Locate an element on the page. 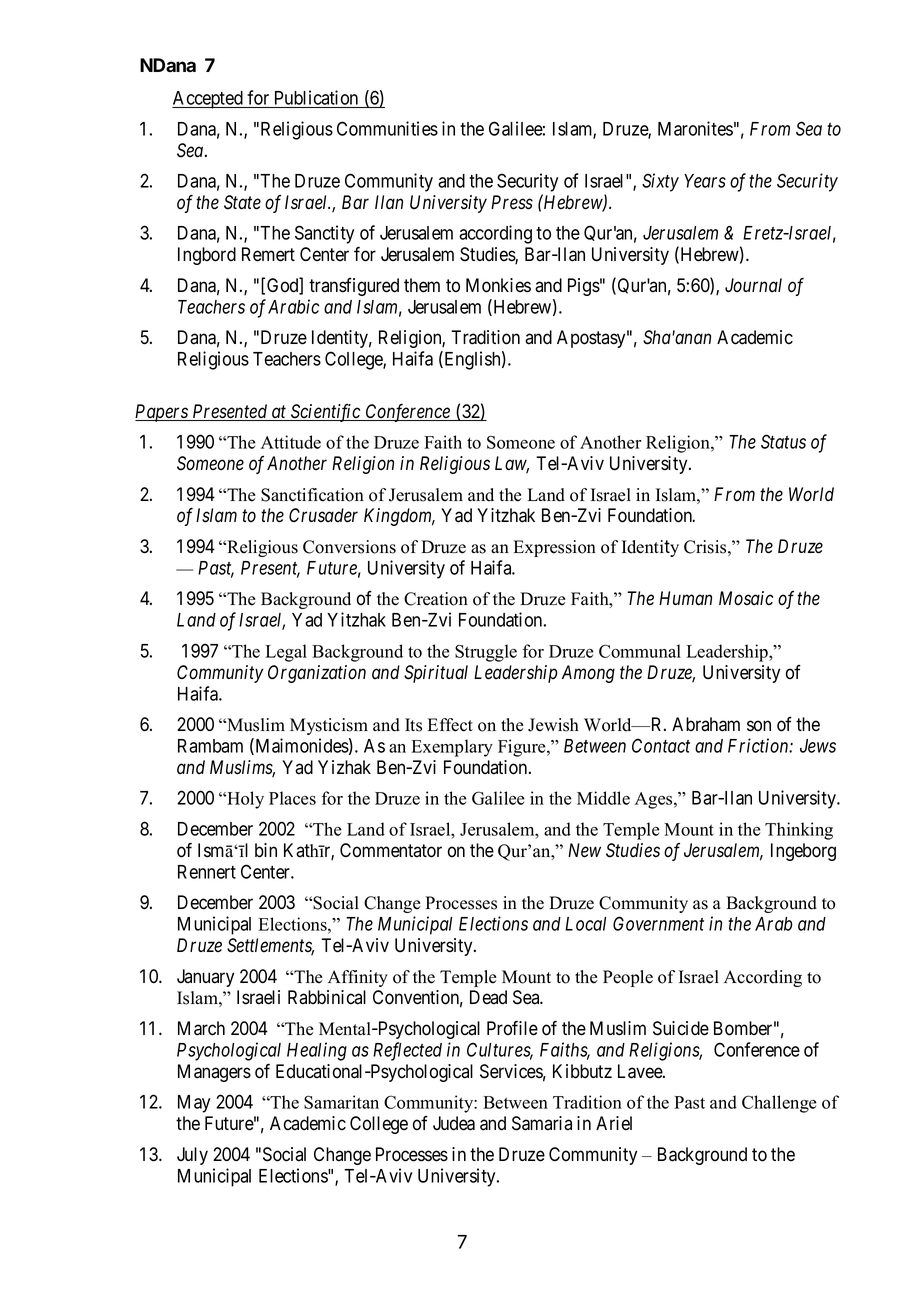 Image resolution: width=924 pixels, height=1308 pixels. Years is located at coordinates (705, 181).
